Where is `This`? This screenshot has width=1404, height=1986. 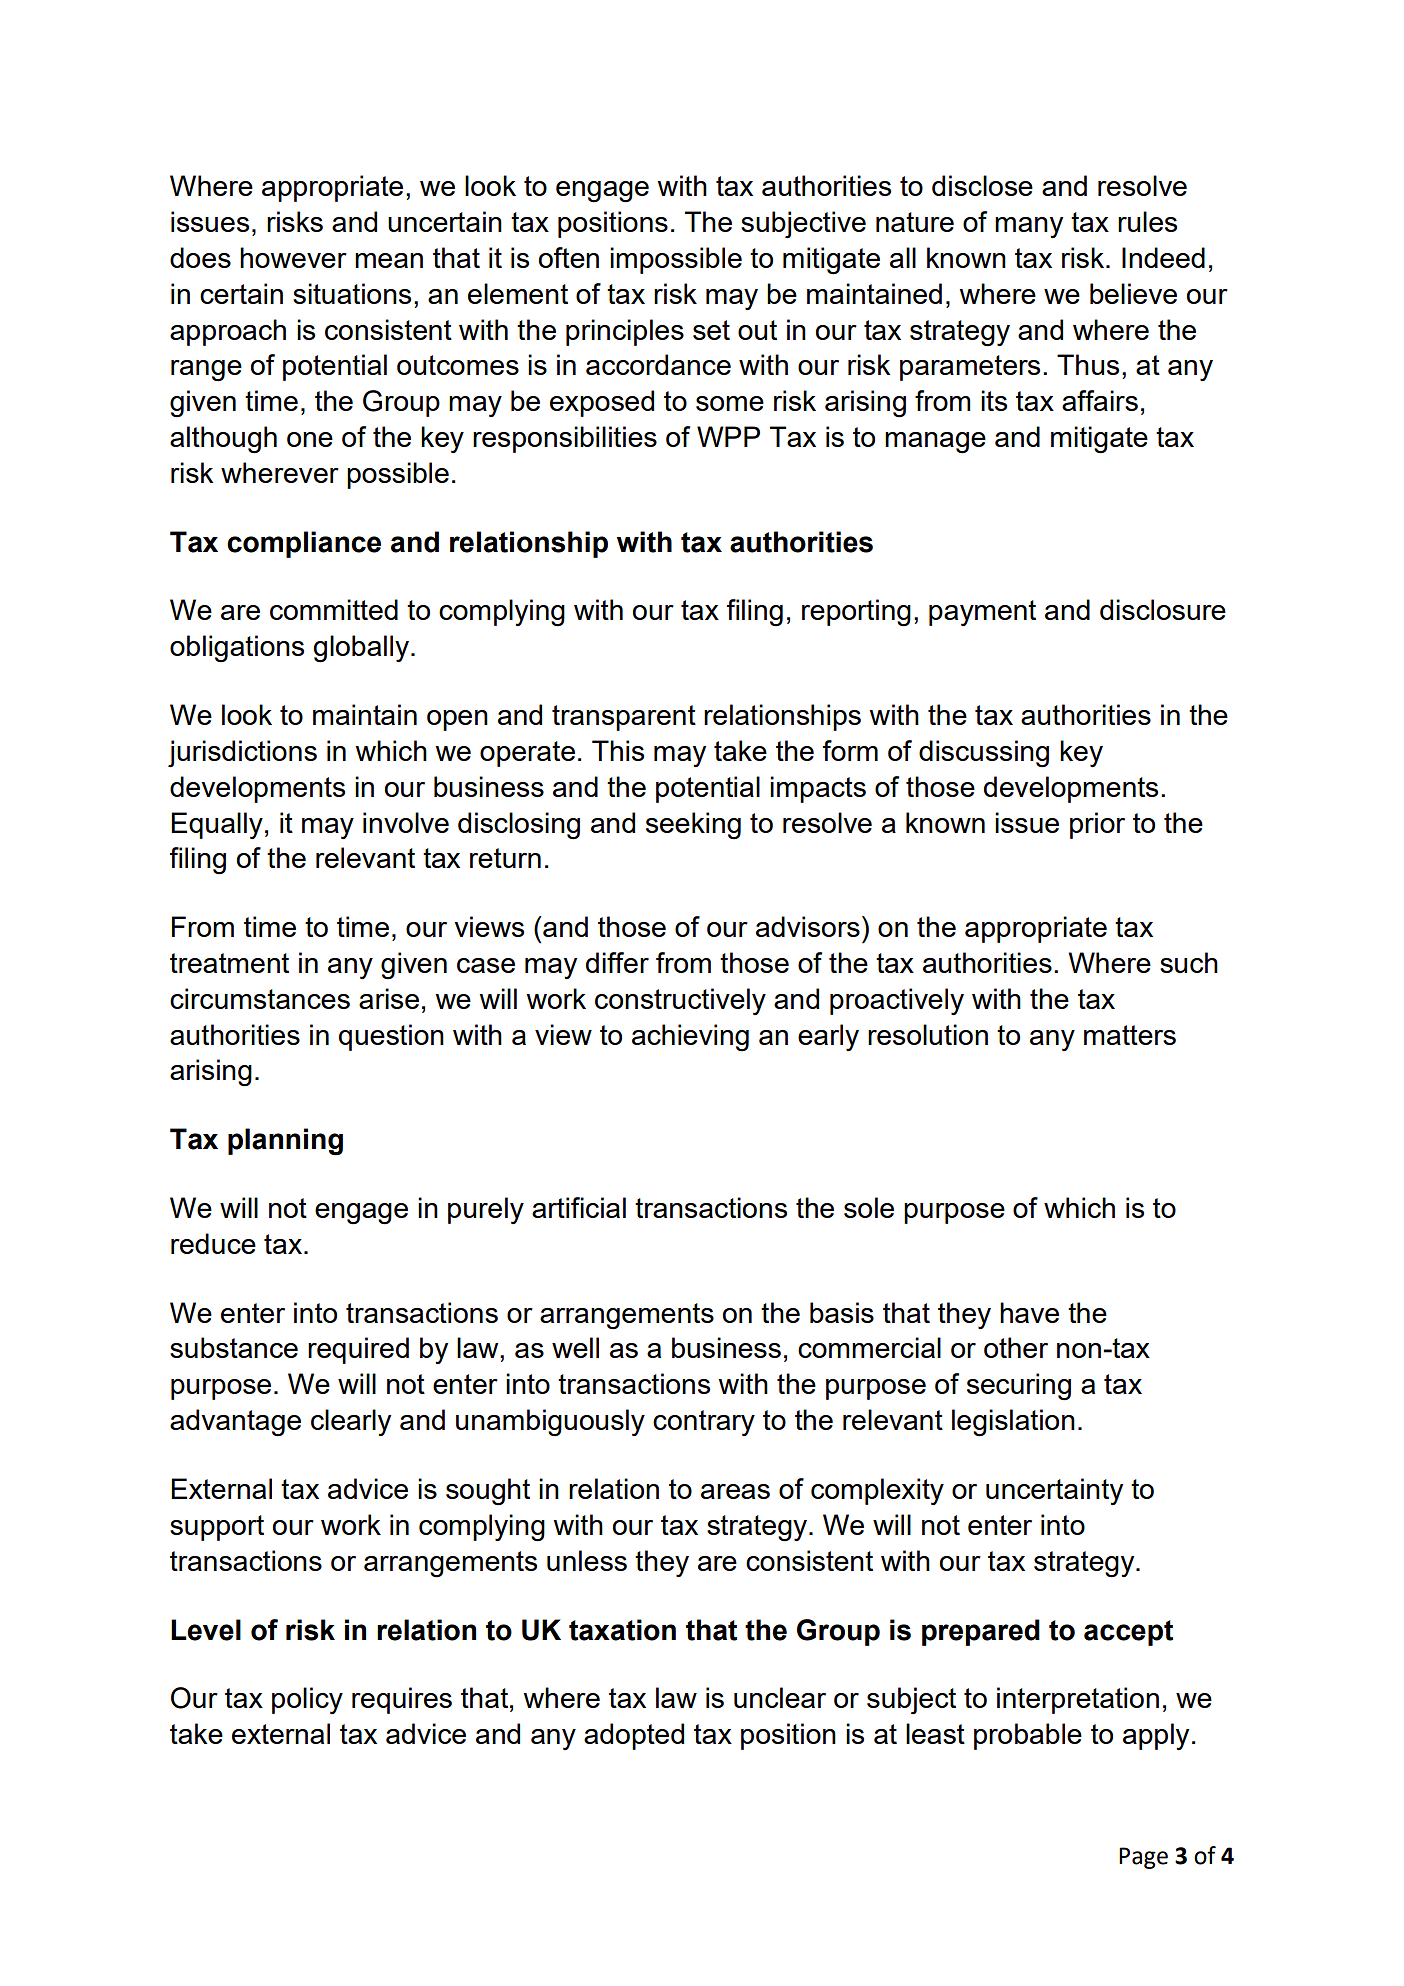
This is located at coordinates (618, 750).
